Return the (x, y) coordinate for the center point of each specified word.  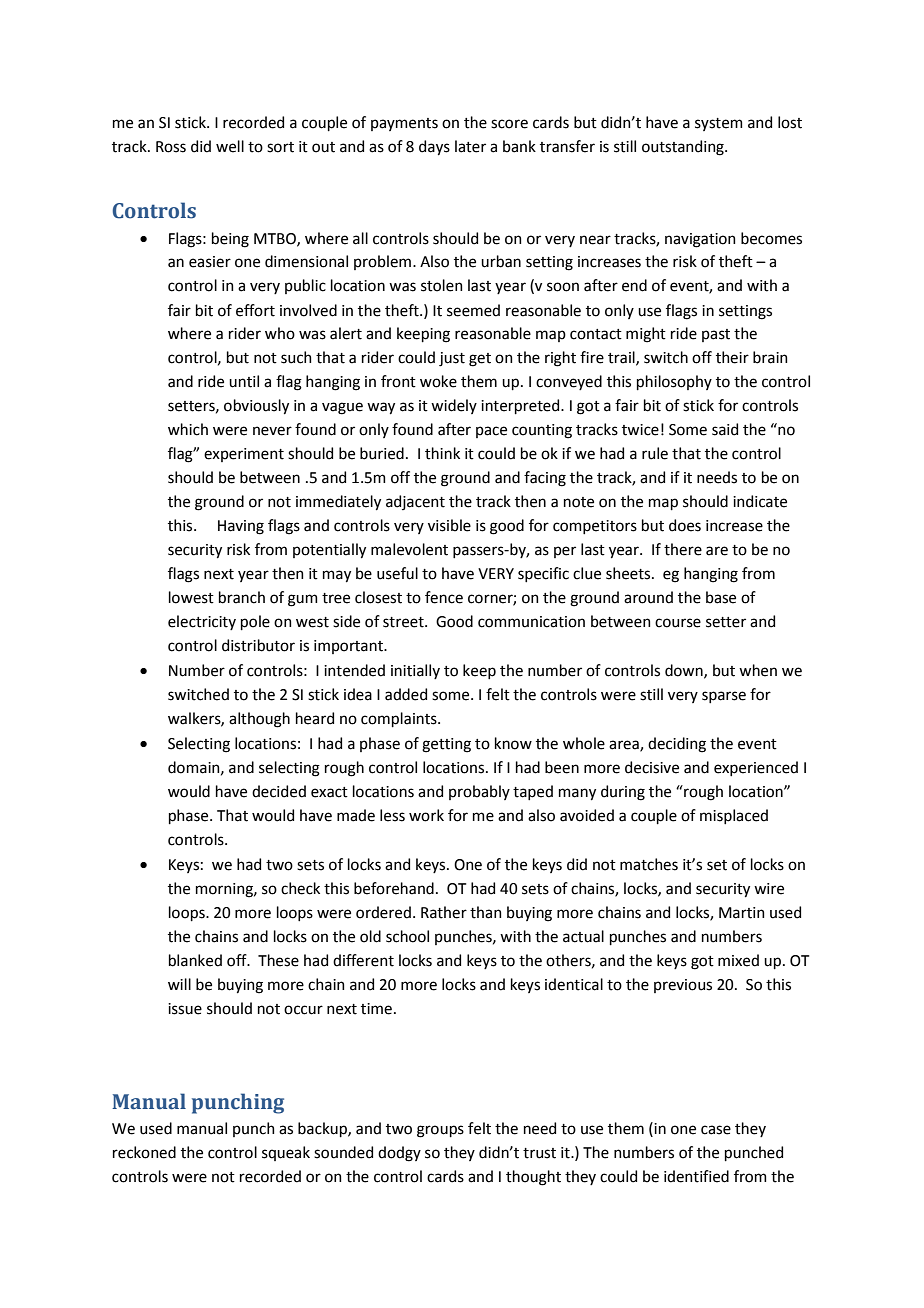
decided (279, 791)
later (470, 146)
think (442, 453)
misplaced (734, 816)
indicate (760, 501)
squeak (286, 1153)
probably (479, 792)
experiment (244, 455)
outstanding (684, 148)
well (230, 146)
